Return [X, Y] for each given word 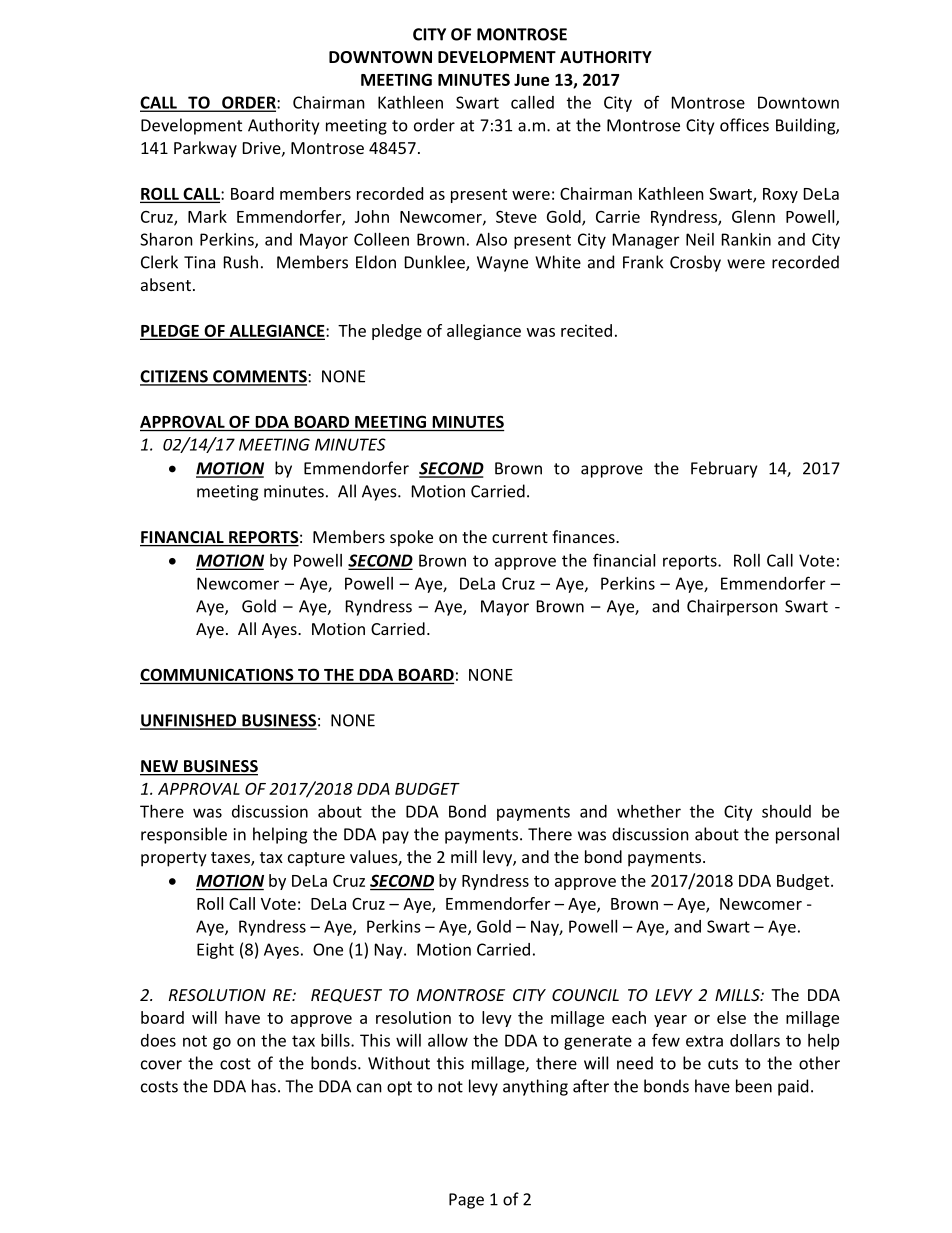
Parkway [205, 149]
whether [649, 811]
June [531, 80]
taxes [231, 859]
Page [466, 1201]
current [520, 537]
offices [744, 125]
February [724, 469]
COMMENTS [260, 377]
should [786, 811]
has [264, 1086]
